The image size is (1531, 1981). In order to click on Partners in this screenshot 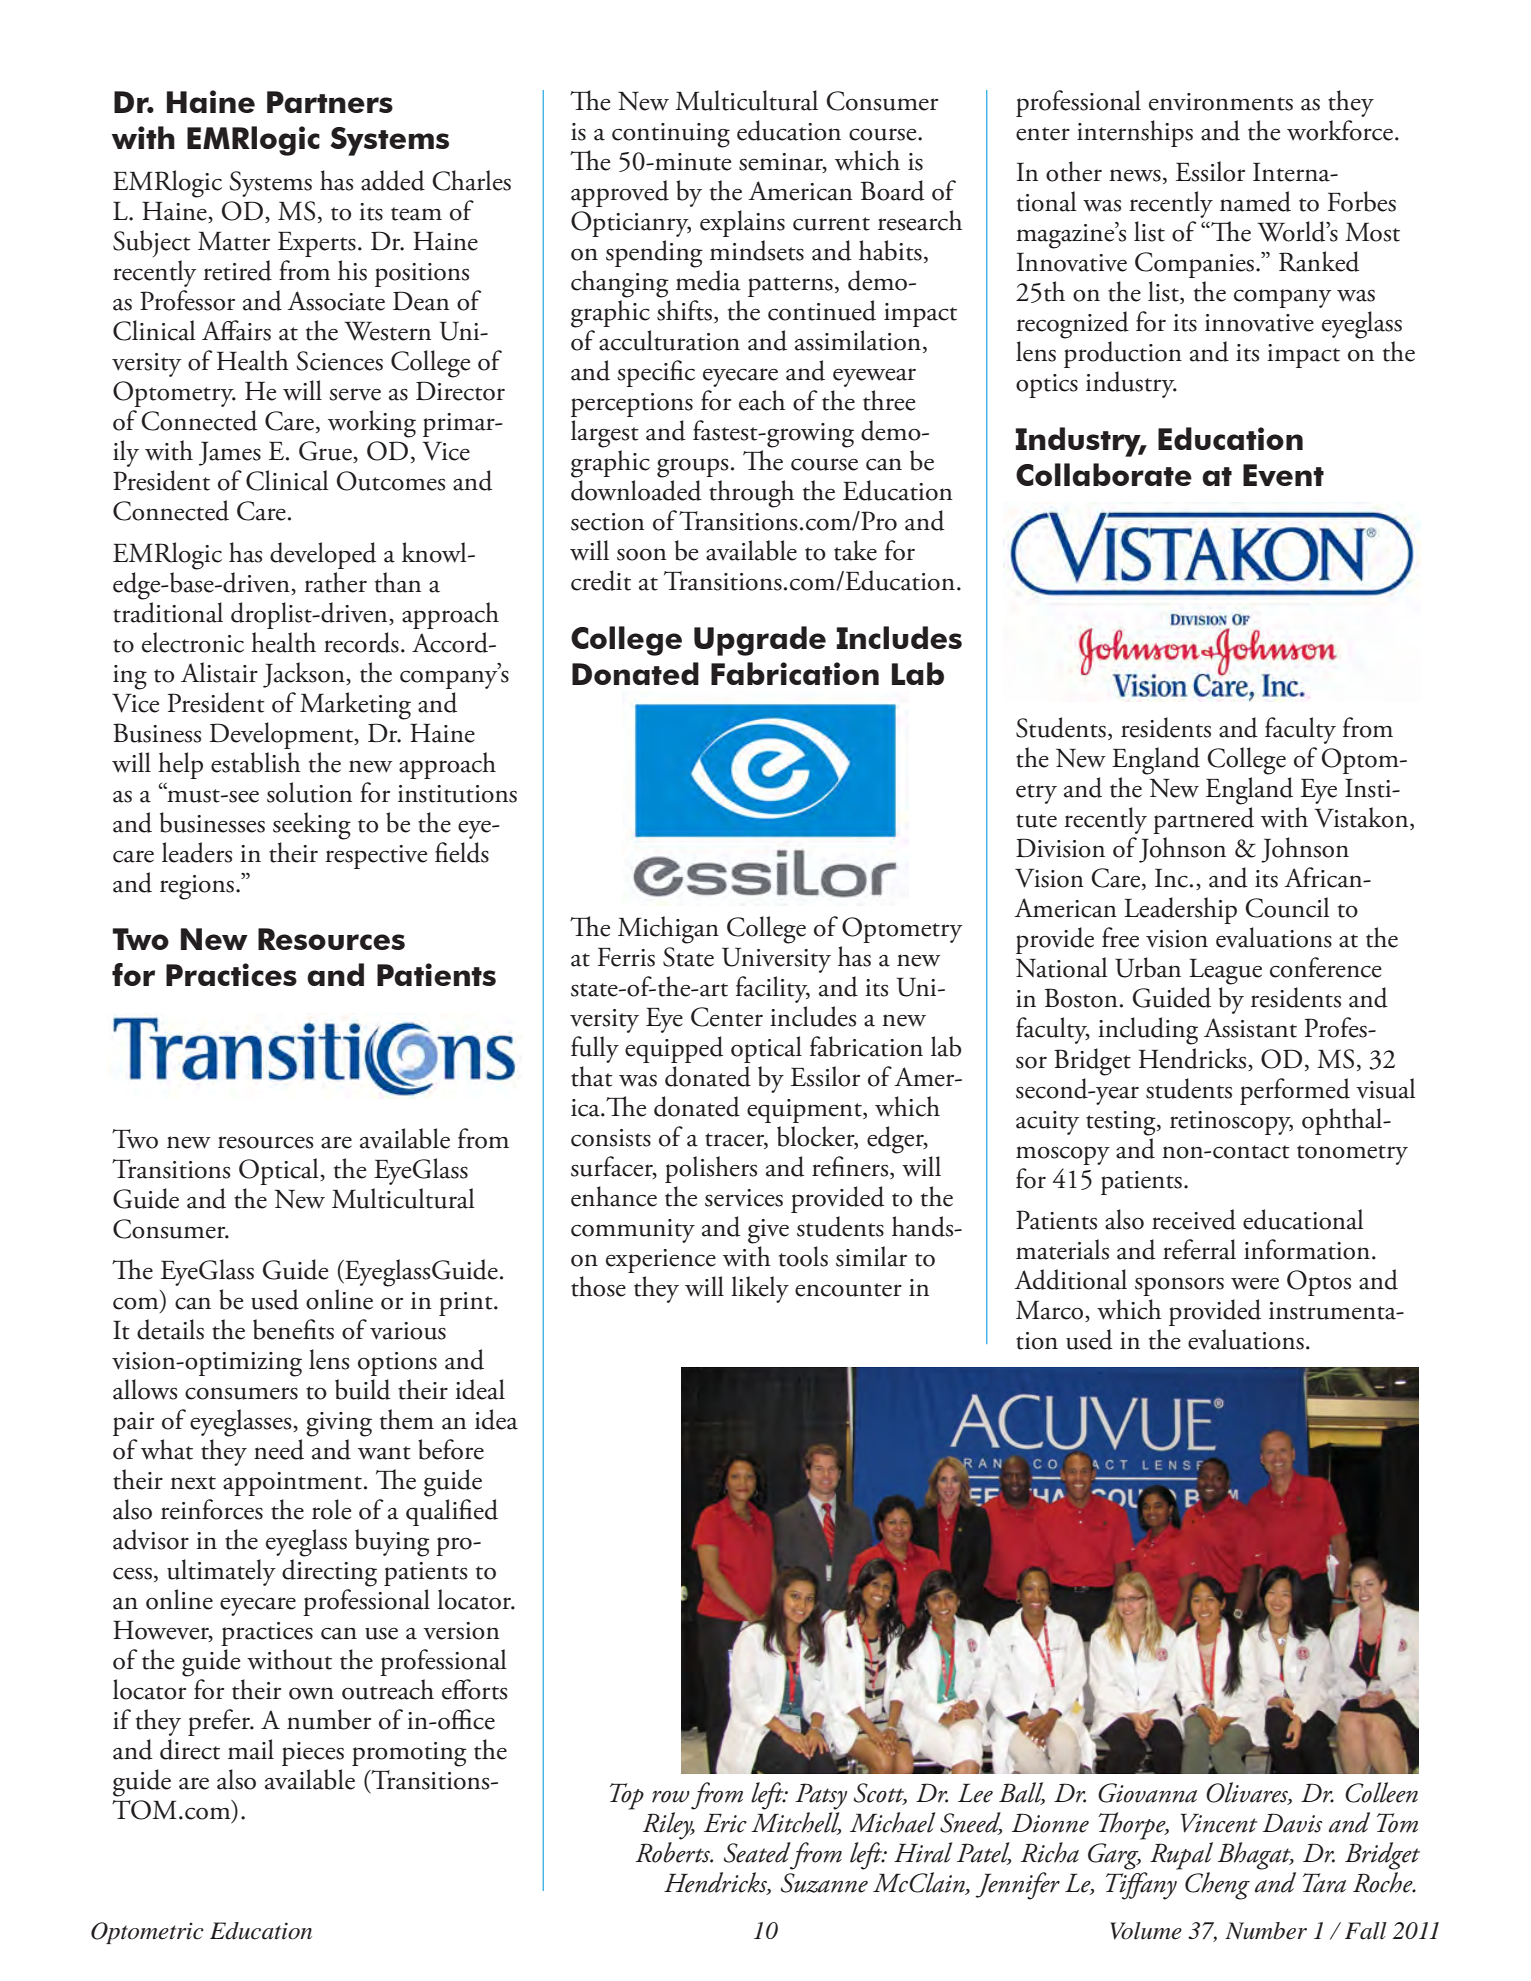, I will do `click(330, 102)`.
